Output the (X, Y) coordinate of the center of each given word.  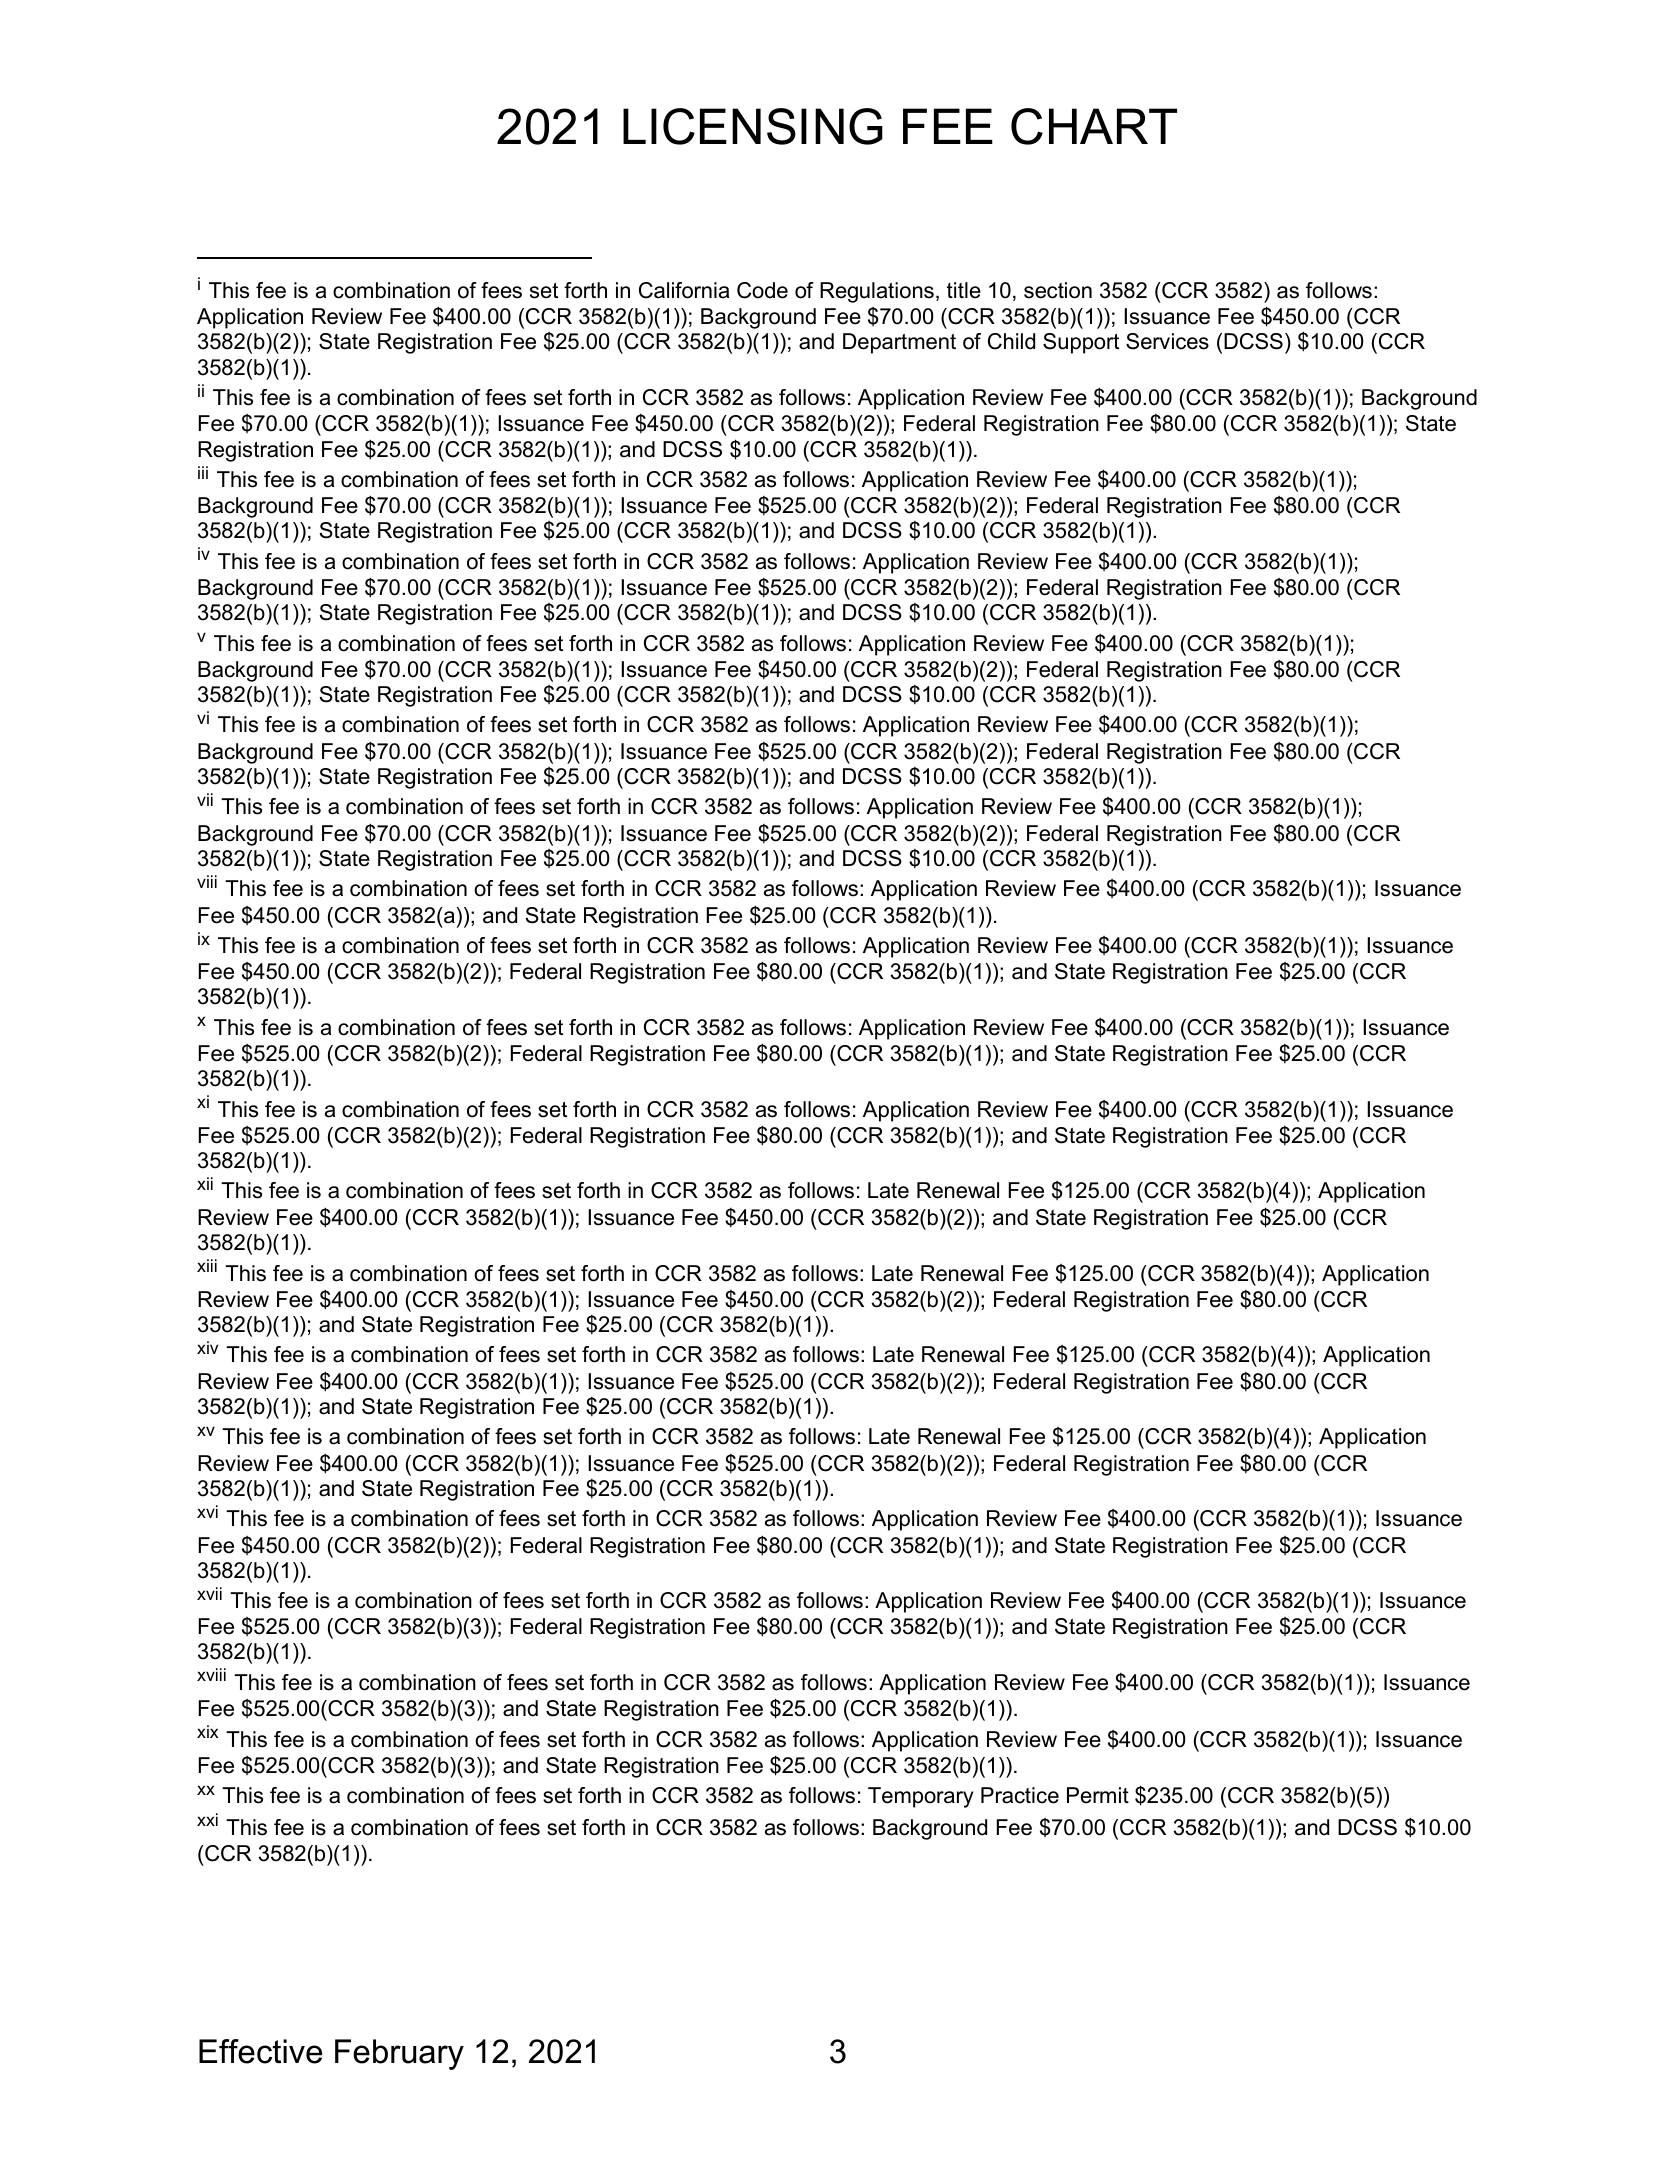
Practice (1020, 1795)
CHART (1094, 126)
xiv (207, 1347)
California (684, 290)
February (399, 2054)
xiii (207, 1265)
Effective (260, 2051)
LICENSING (753, 126)
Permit (1098, 1795)
